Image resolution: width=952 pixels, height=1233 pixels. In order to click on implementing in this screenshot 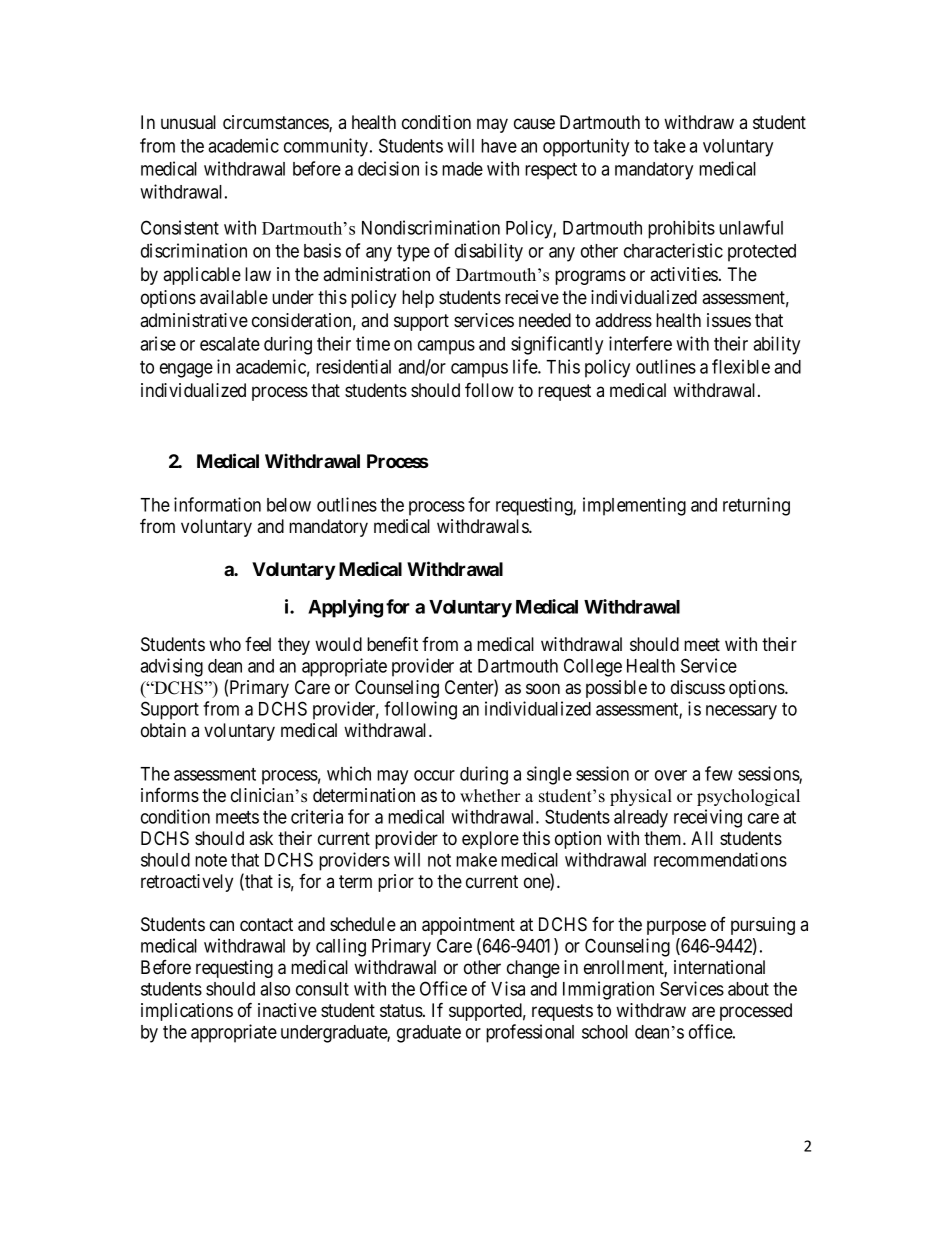, I will do `click(634, 506)`.
